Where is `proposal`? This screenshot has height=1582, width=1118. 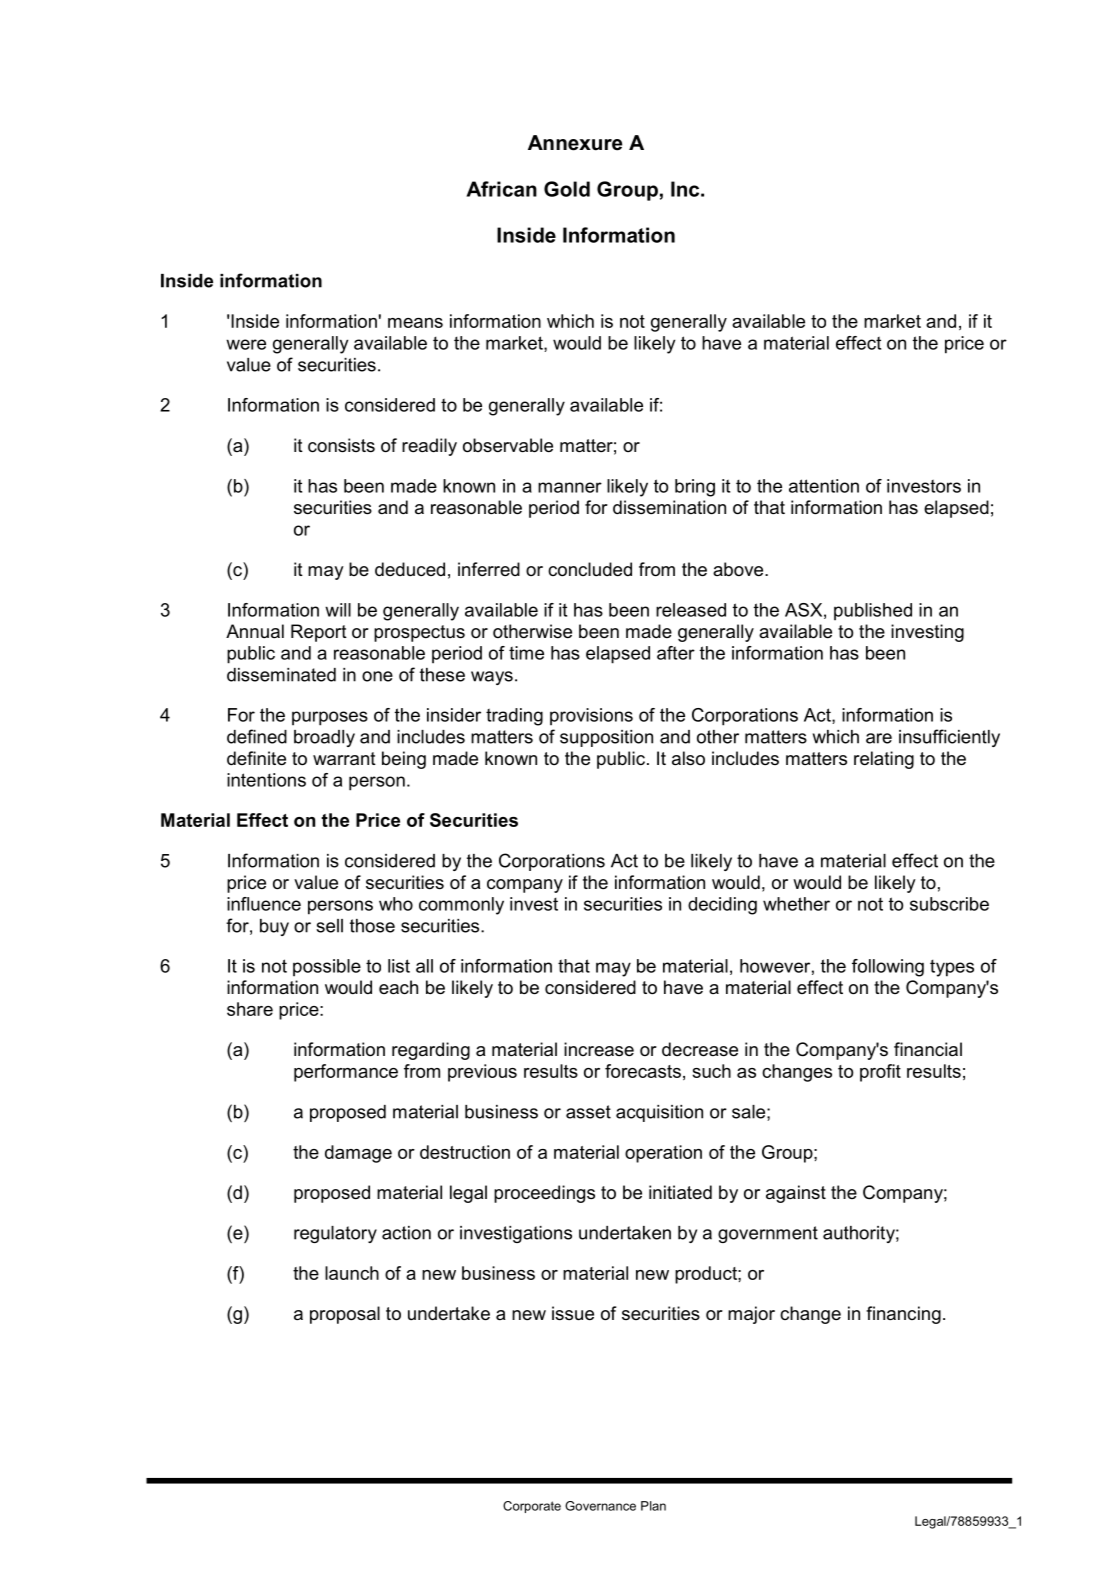 proposal is located at coordinates (345, 1315).
